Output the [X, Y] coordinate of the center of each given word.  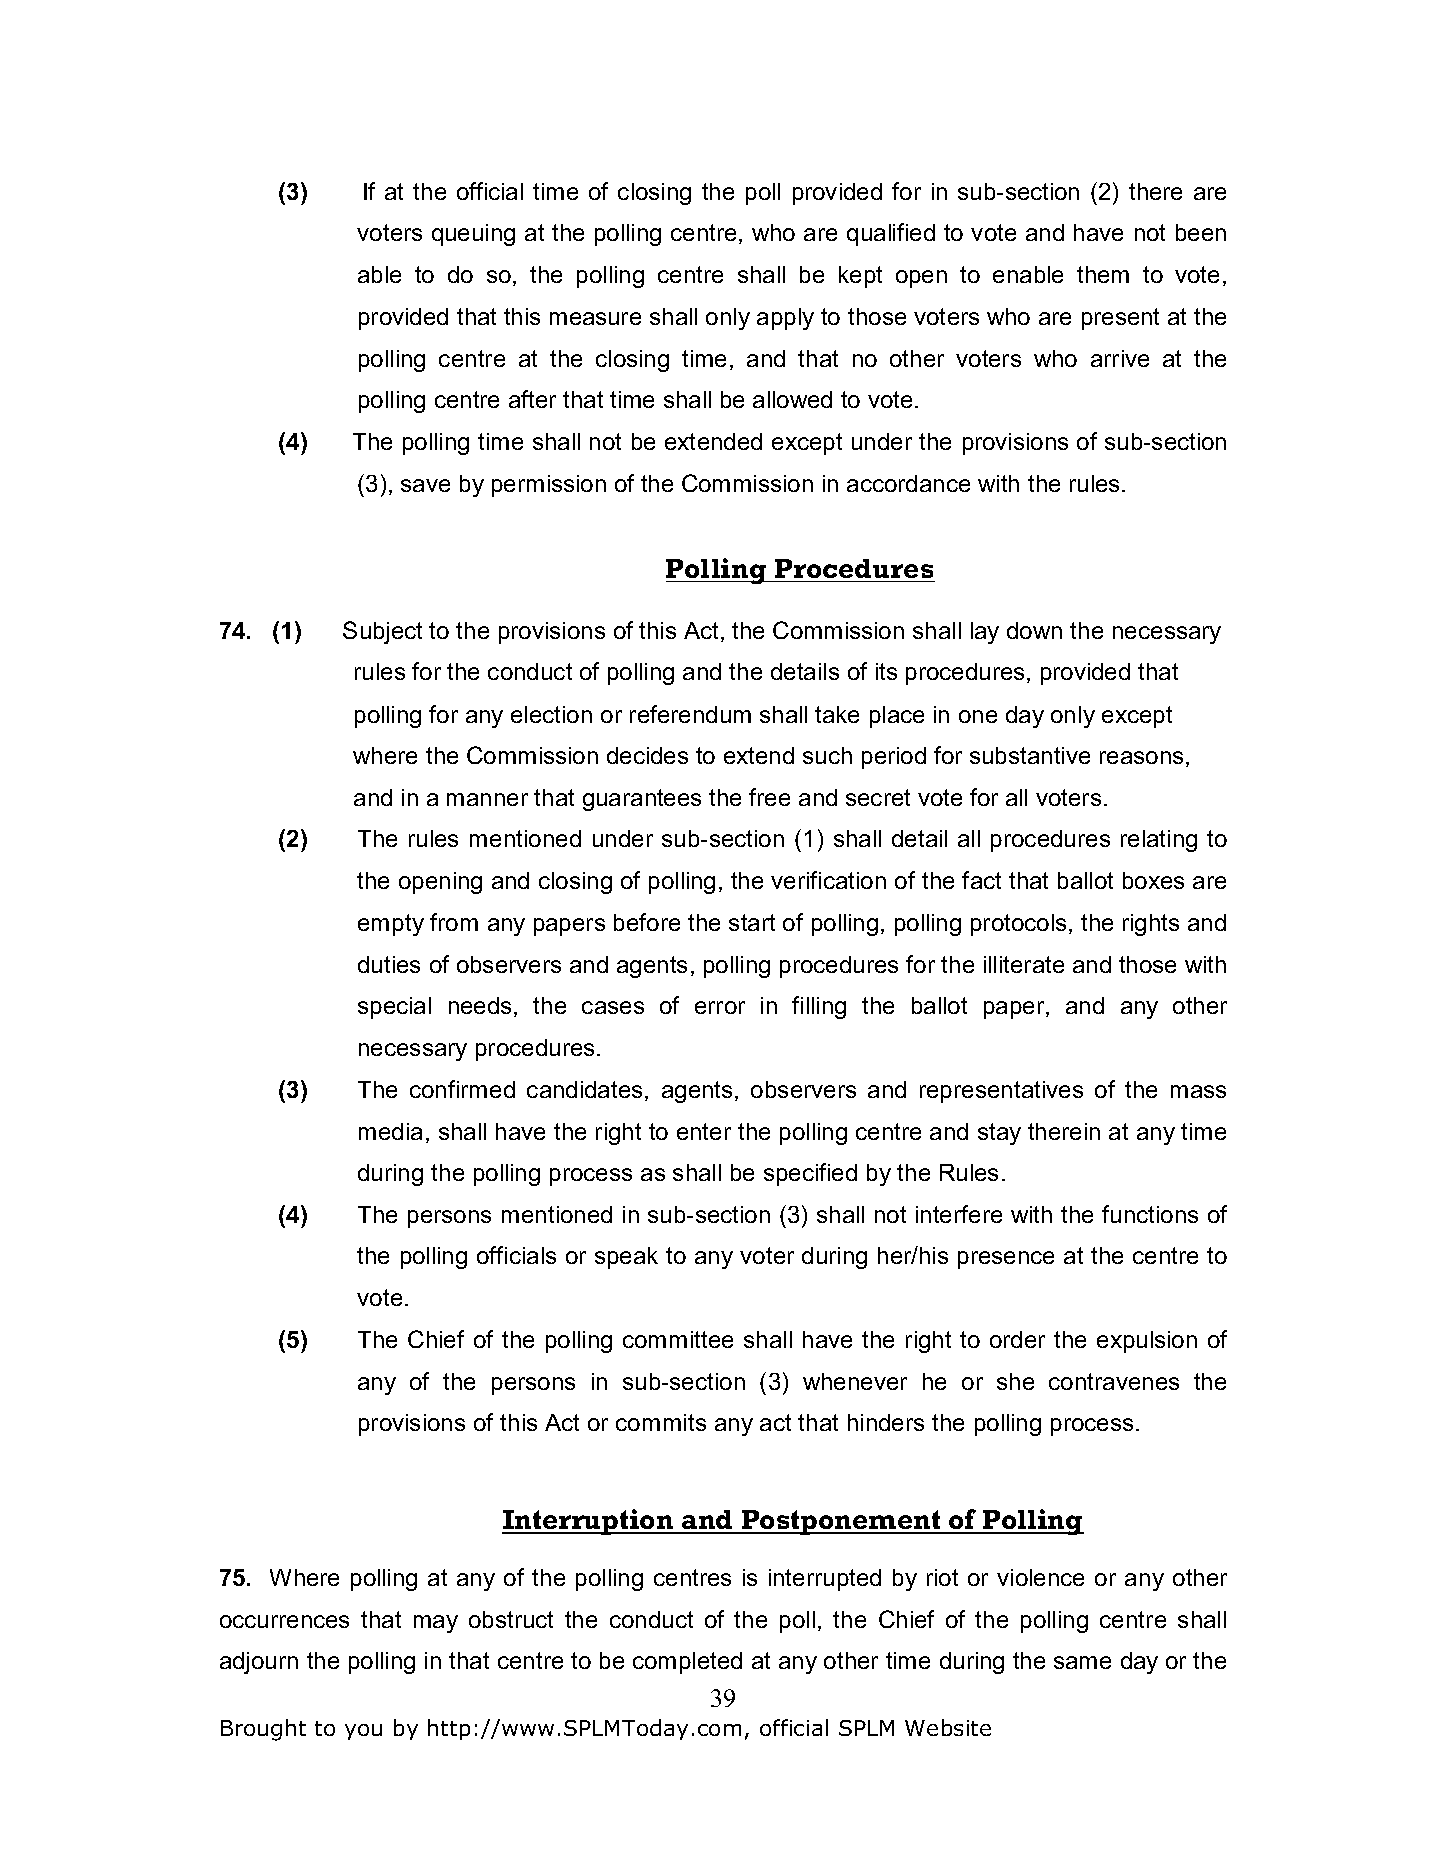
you [363, 1732]
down [1034, 630]
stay [999, 1134]
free [769, 797]
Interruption [589, 1522]
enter [704, 1131]
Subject [382, 632]
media [390, 1131]
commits [661, 1422]
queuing [473, 235]
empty [391, 925]
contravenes [1114, 1381]
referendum [690, 714]
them [1103, 274]
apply [785, 319]
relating [1159, 841]
